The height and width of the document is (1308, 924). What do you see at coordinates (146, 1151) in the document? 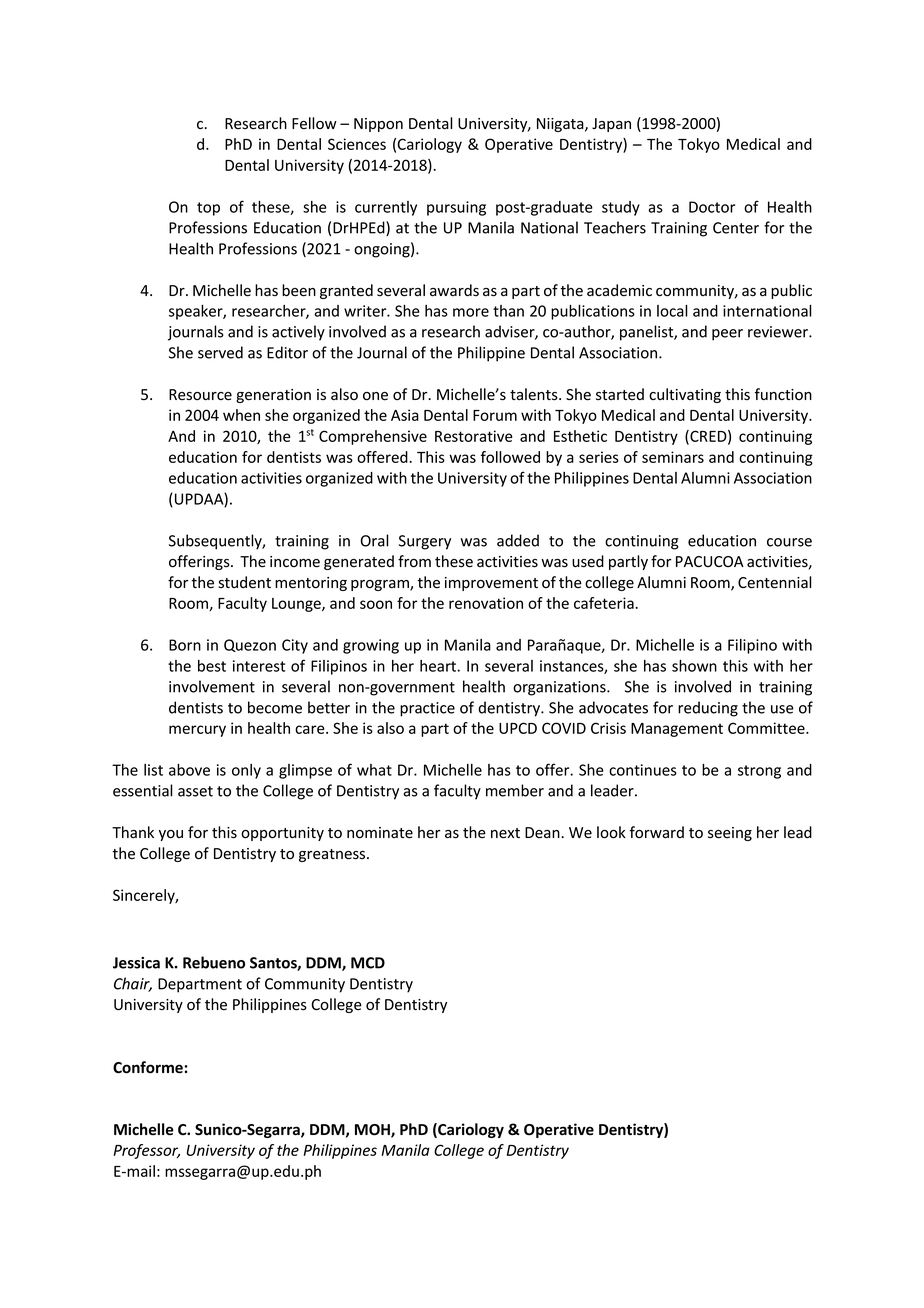
I see `Professor` at bounding box center [146, 1151].
